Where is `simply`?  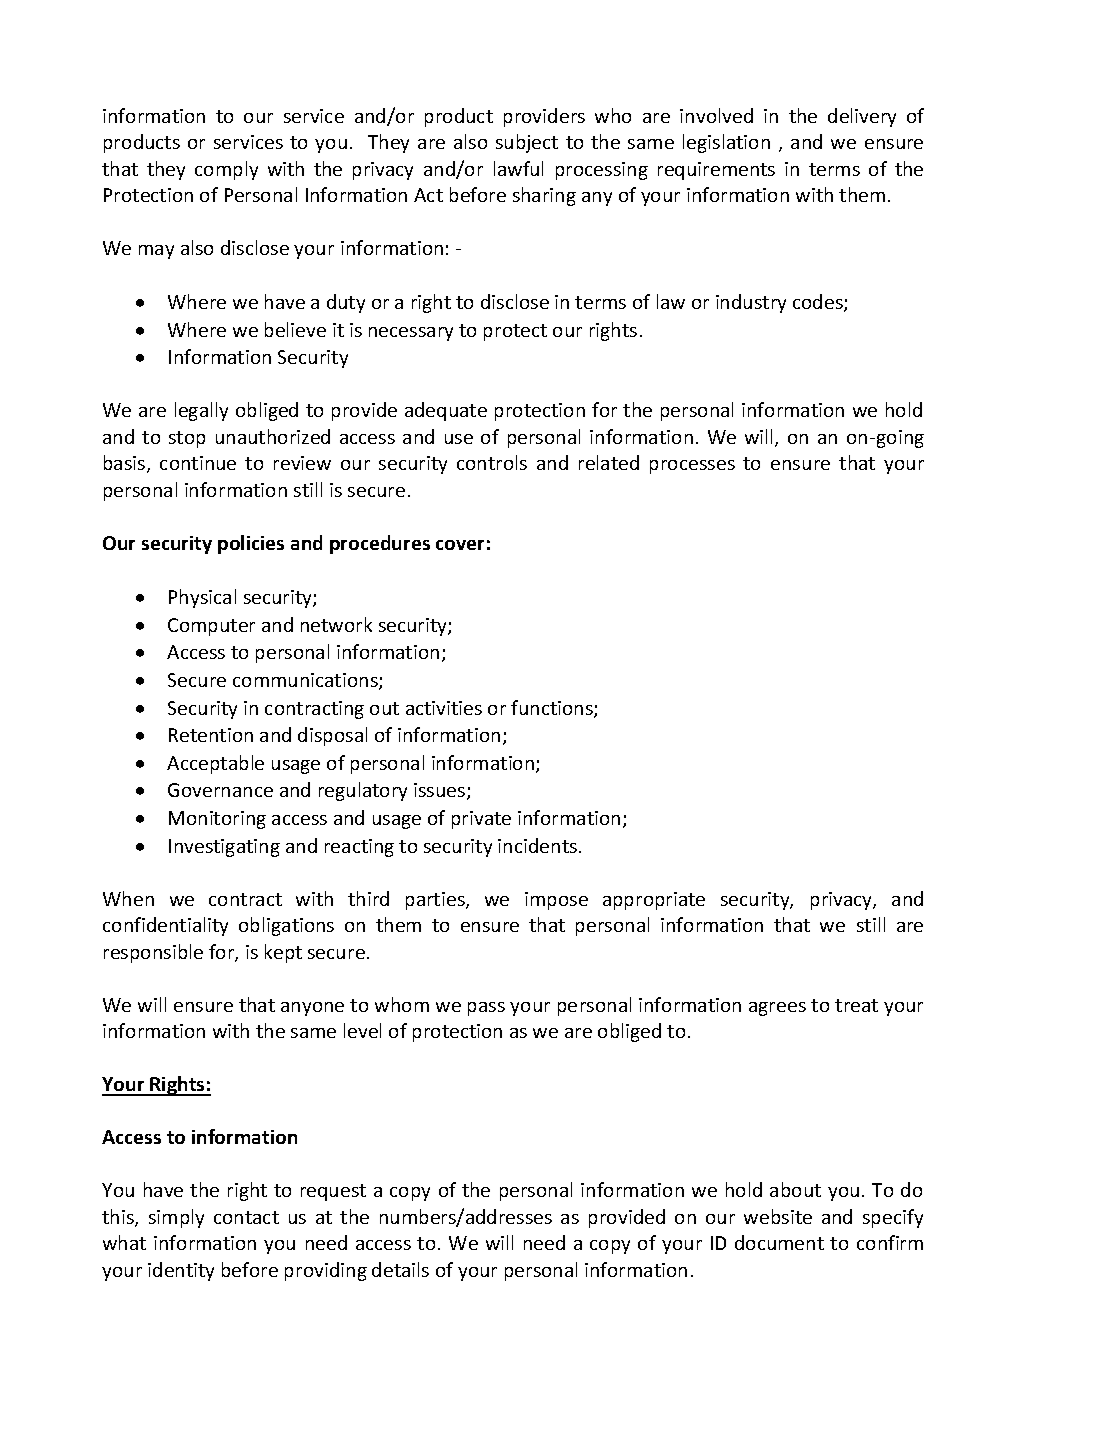 simply is located at coordinates (176, 1218).
